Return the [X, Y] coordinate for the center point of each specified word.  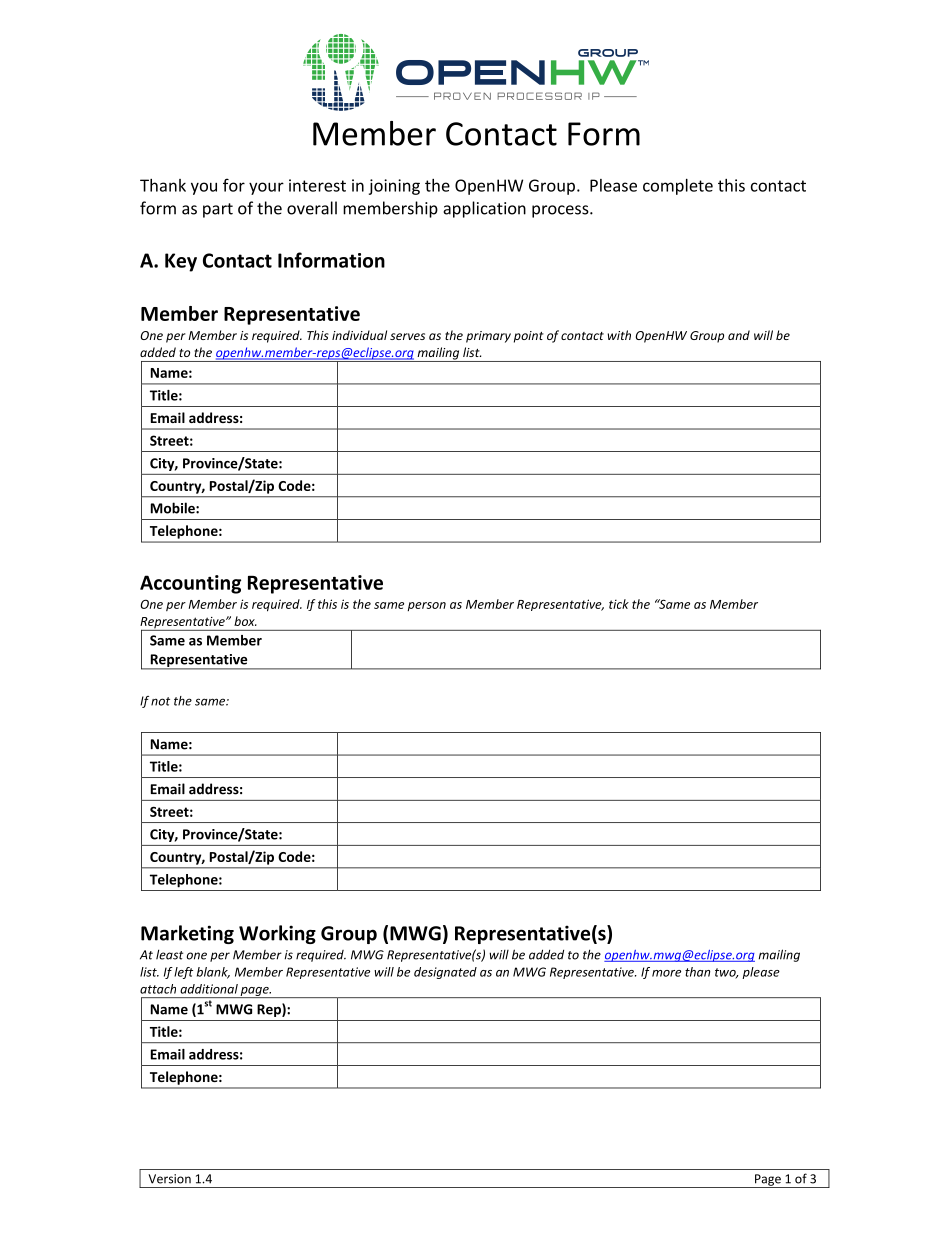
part [218, 210]
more [666, 973]
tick [619, 604]
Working [277, 934]
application [484, 209]
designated [445, 973]
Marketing [187, 934]
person [426, 606]
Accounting [190, 584]
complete [678, 187]
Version [169, 1179]
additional [209, 989]
